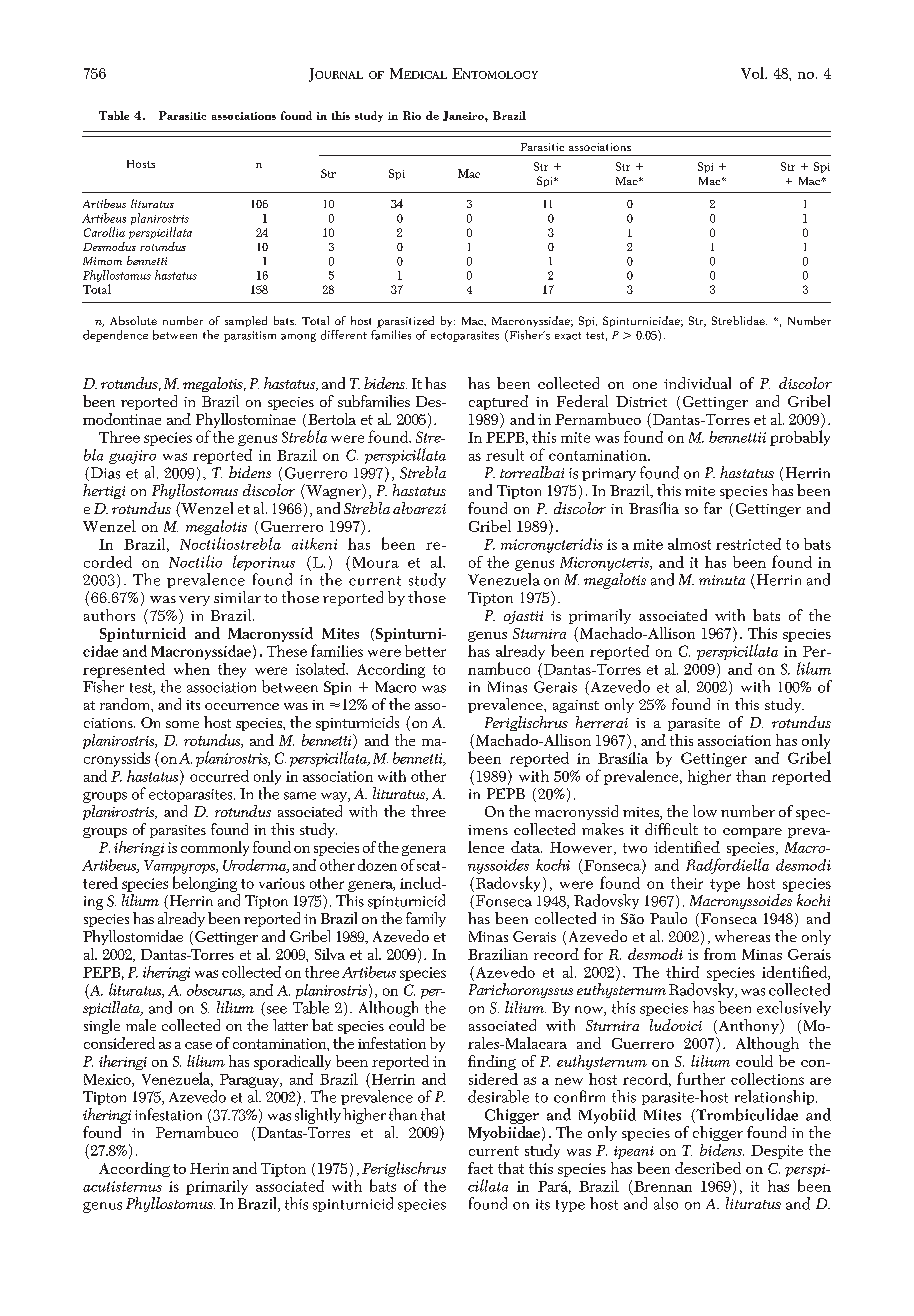 The height and width of the screenshot is (1316, 914). What do you see at coordinates (425, 651) in the screenshot?
I see `better` at bounding box center [425, 651].
